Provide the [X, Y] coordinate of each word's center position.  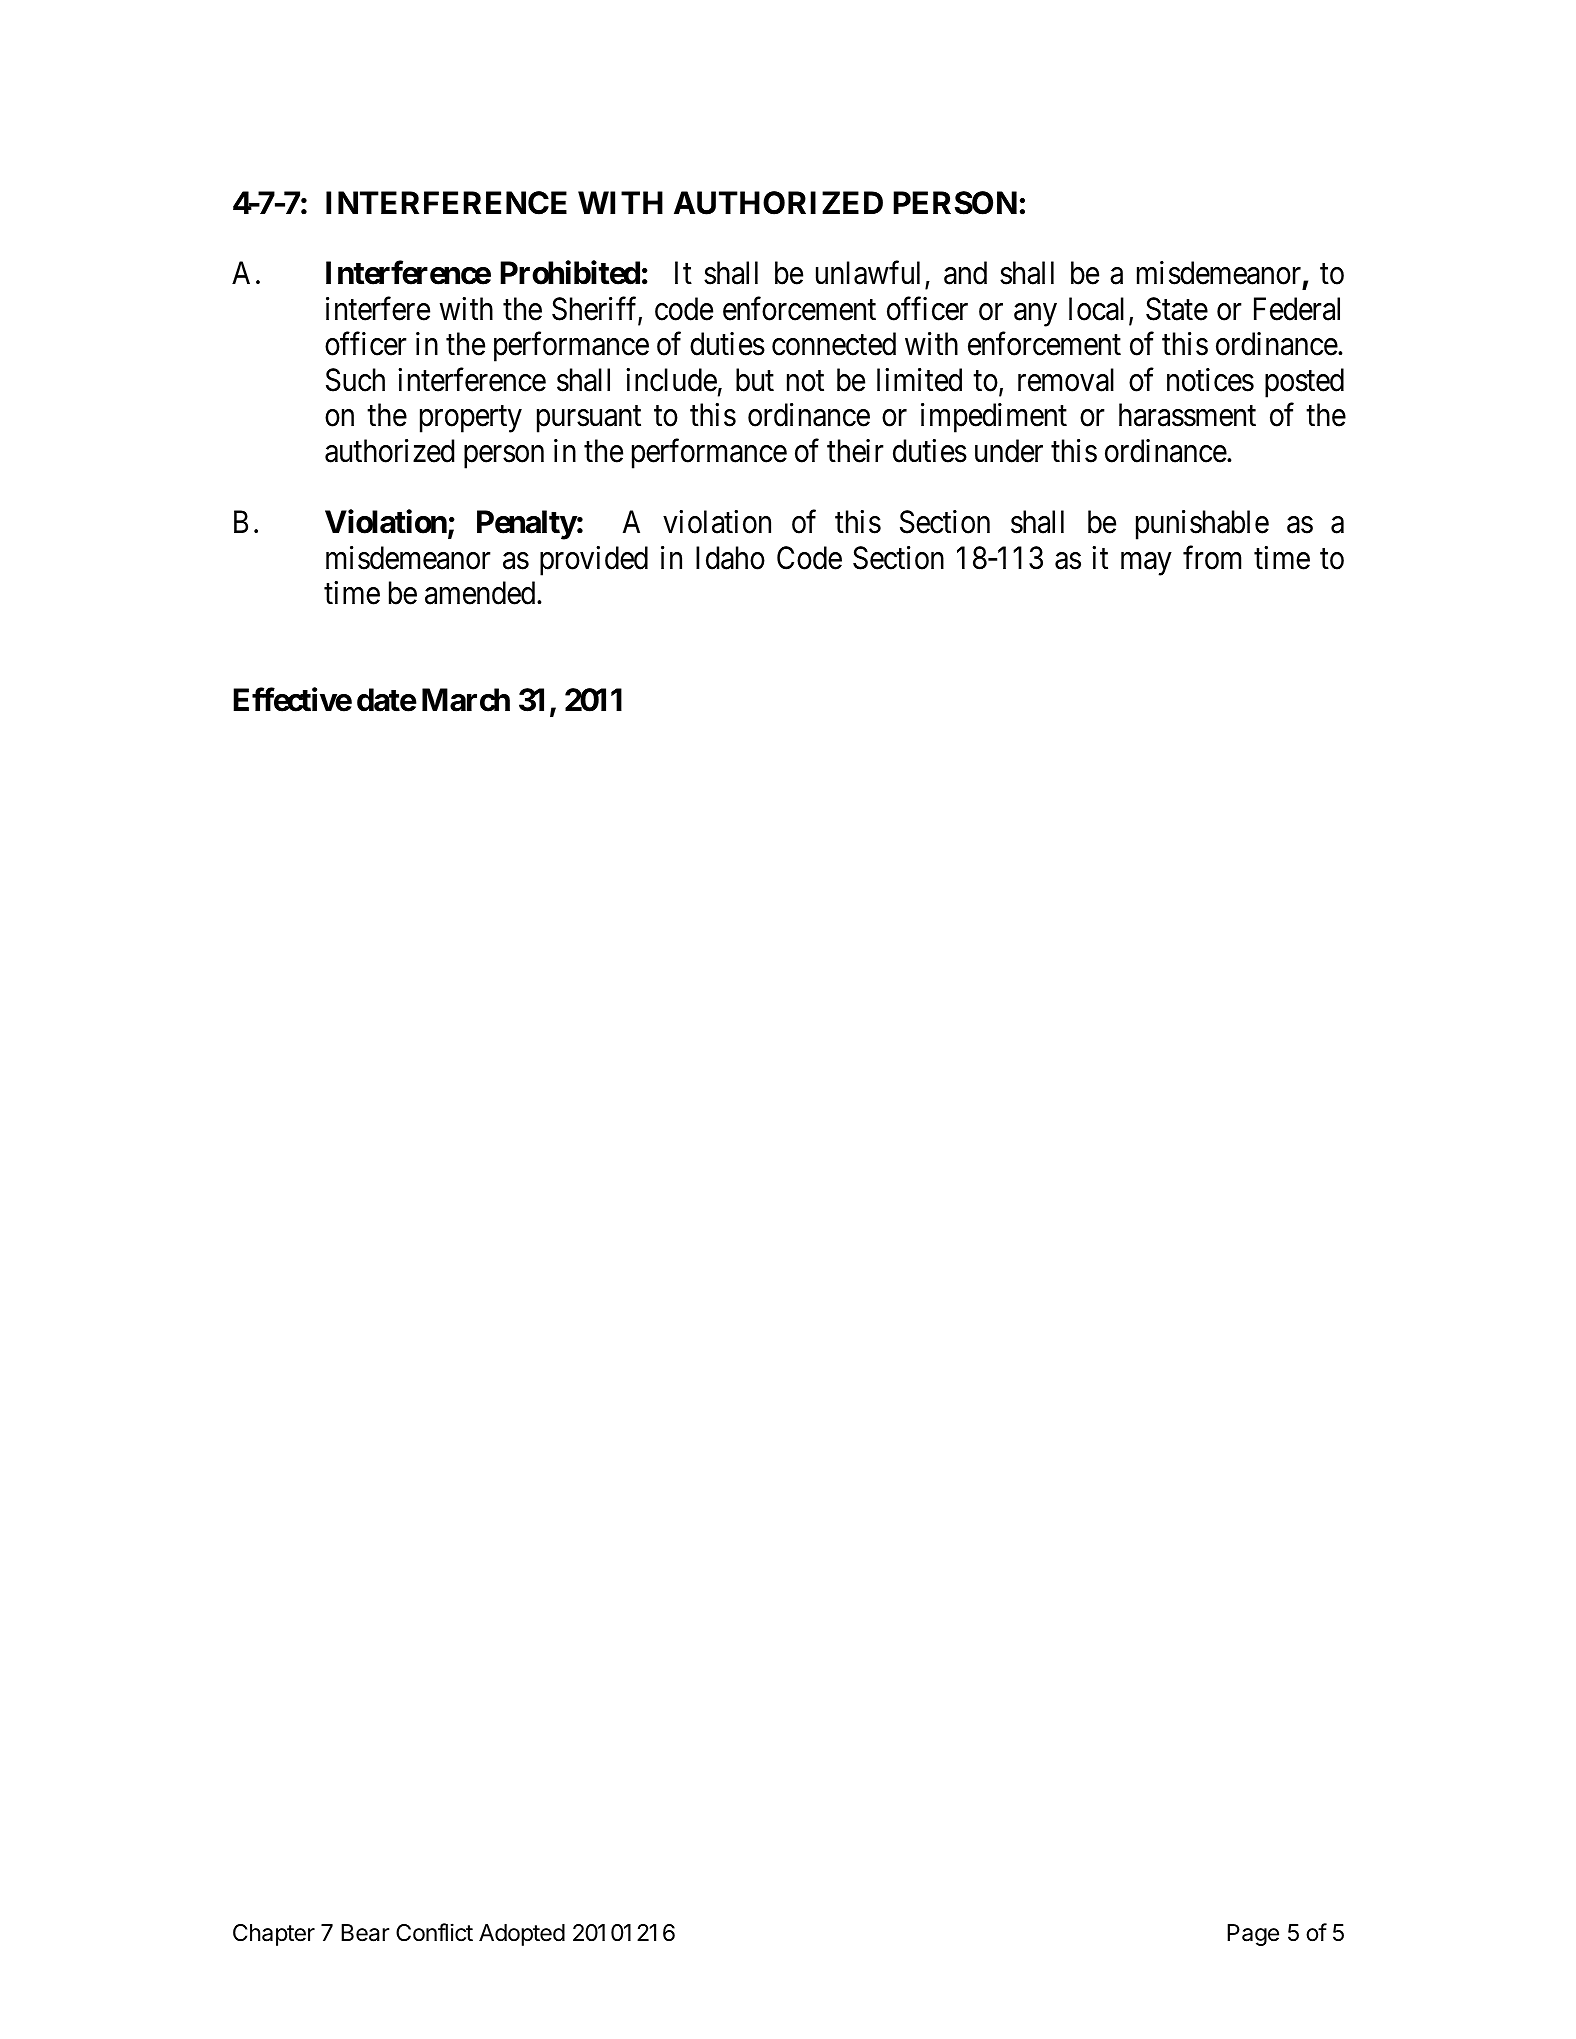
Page [1253, 1935]
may [1146, 564]
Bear [365, 1933]
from [1212, 557]
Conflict [434, 1932]
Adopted [522, 1935]
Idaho [730, 558]
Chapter [274, 1935]
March [466, 700]
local [1096, 309]
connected [834, 344]
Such [355, 380]
